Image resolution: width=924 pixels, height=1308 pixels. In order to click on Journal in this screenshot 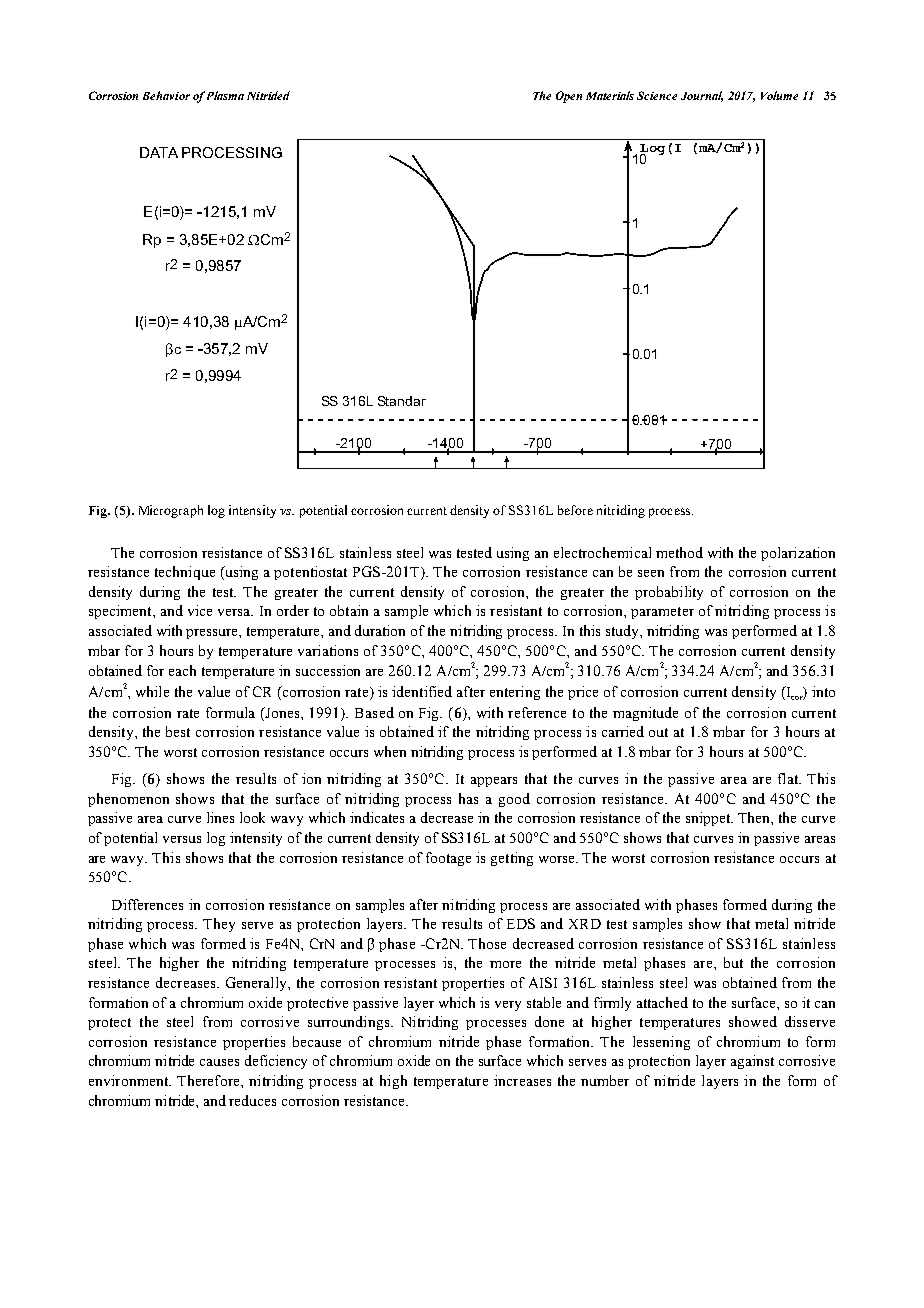, I will do `click(702, 96)`.
